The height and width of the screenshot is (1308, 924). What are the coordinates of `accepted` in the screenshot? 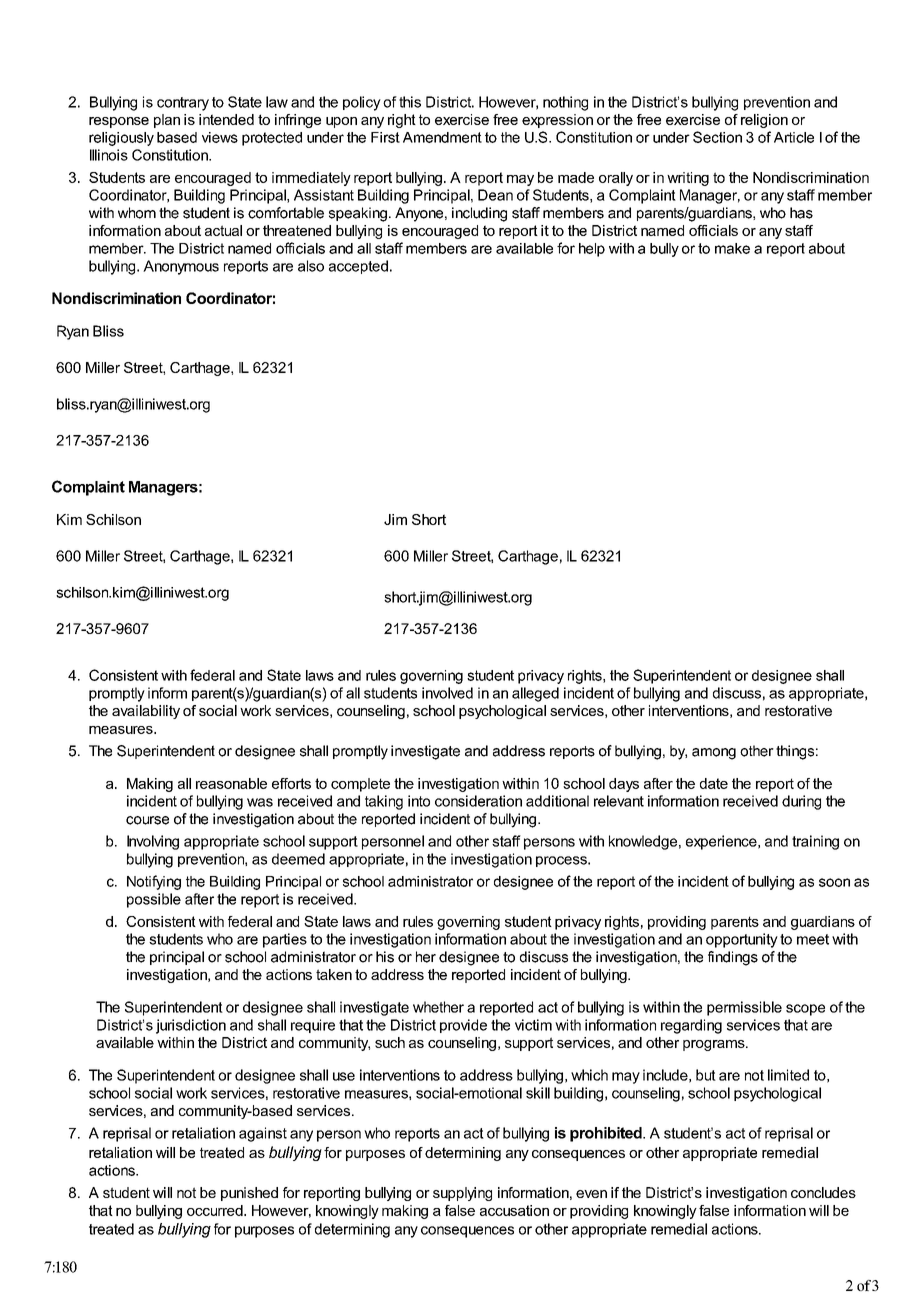 It's located at (358, 267).
